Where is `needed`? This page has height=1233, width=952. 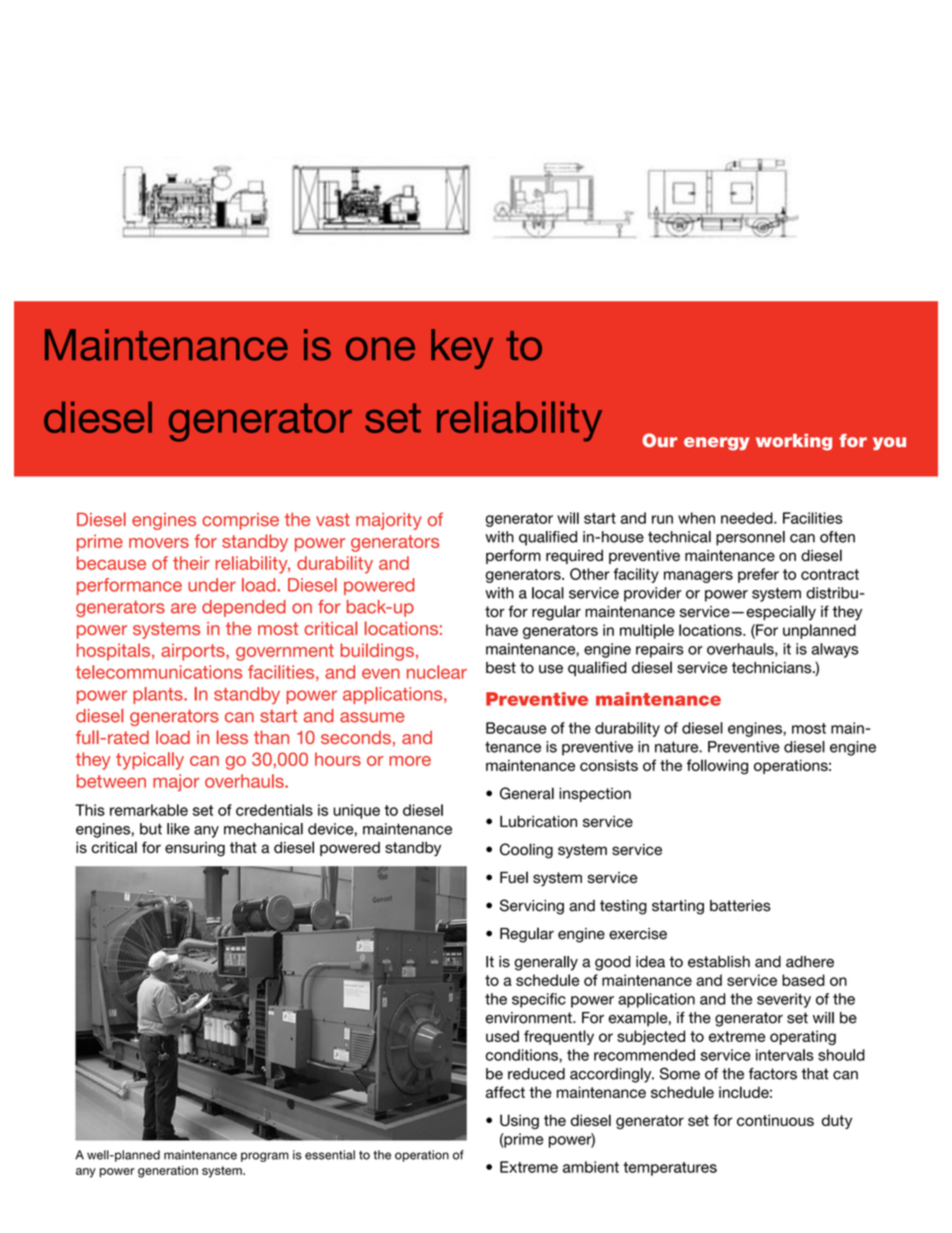
needed is located at coordinates (748, 518).
